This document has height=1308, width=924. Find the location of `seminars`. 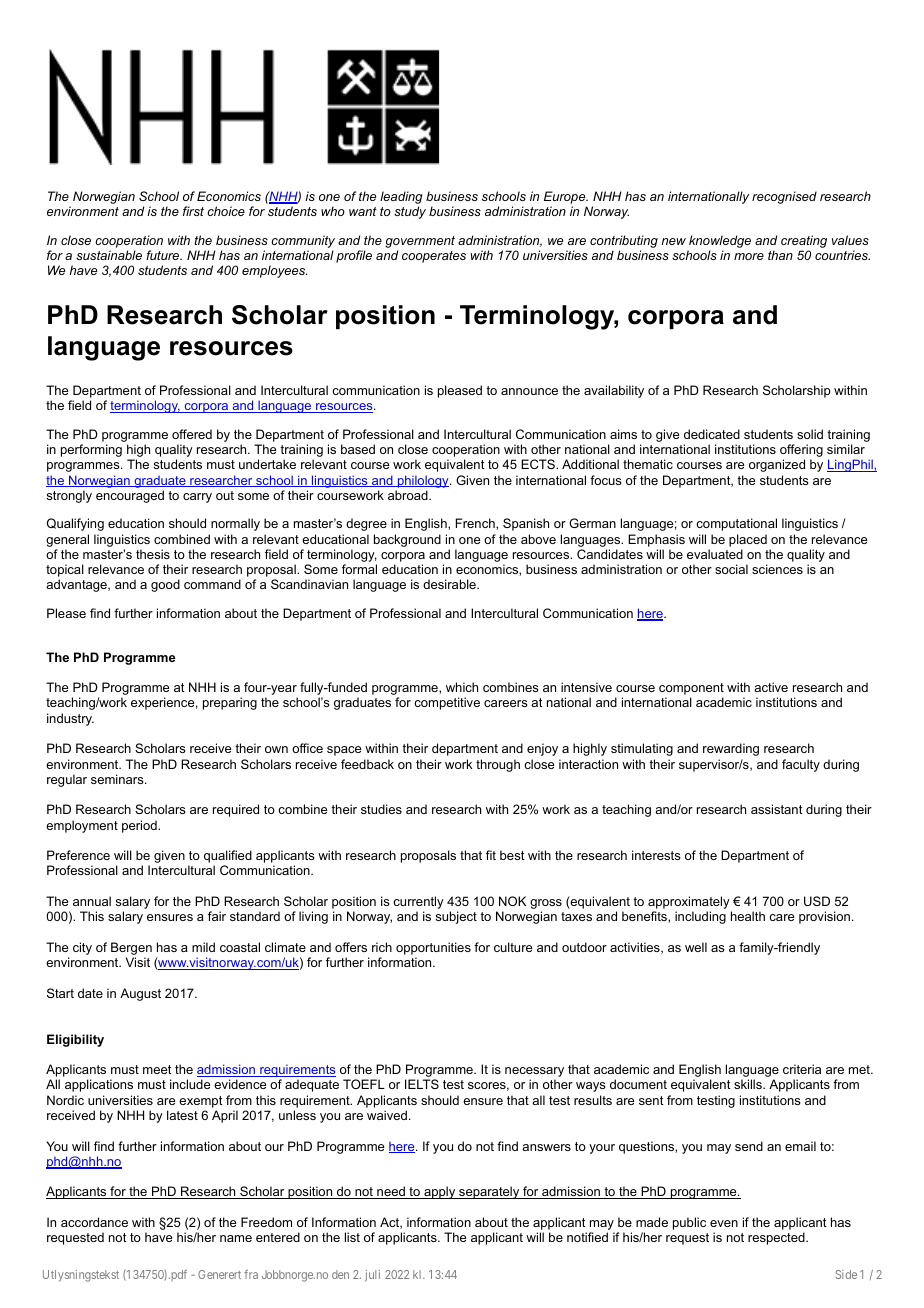

seminars is located at coordinates (118, 779).
